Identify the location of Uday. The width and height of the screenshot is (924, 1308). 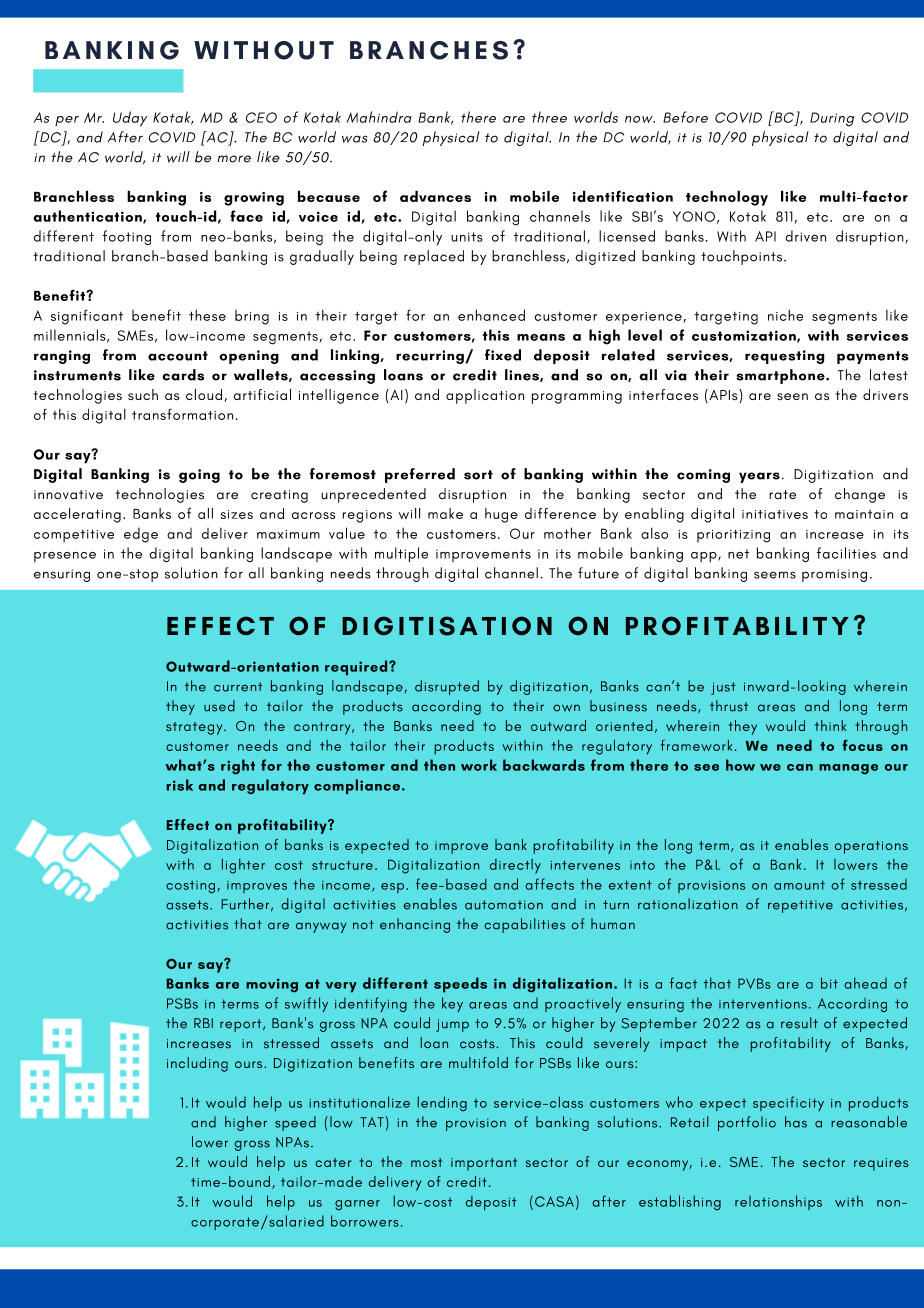
(130, 119).
